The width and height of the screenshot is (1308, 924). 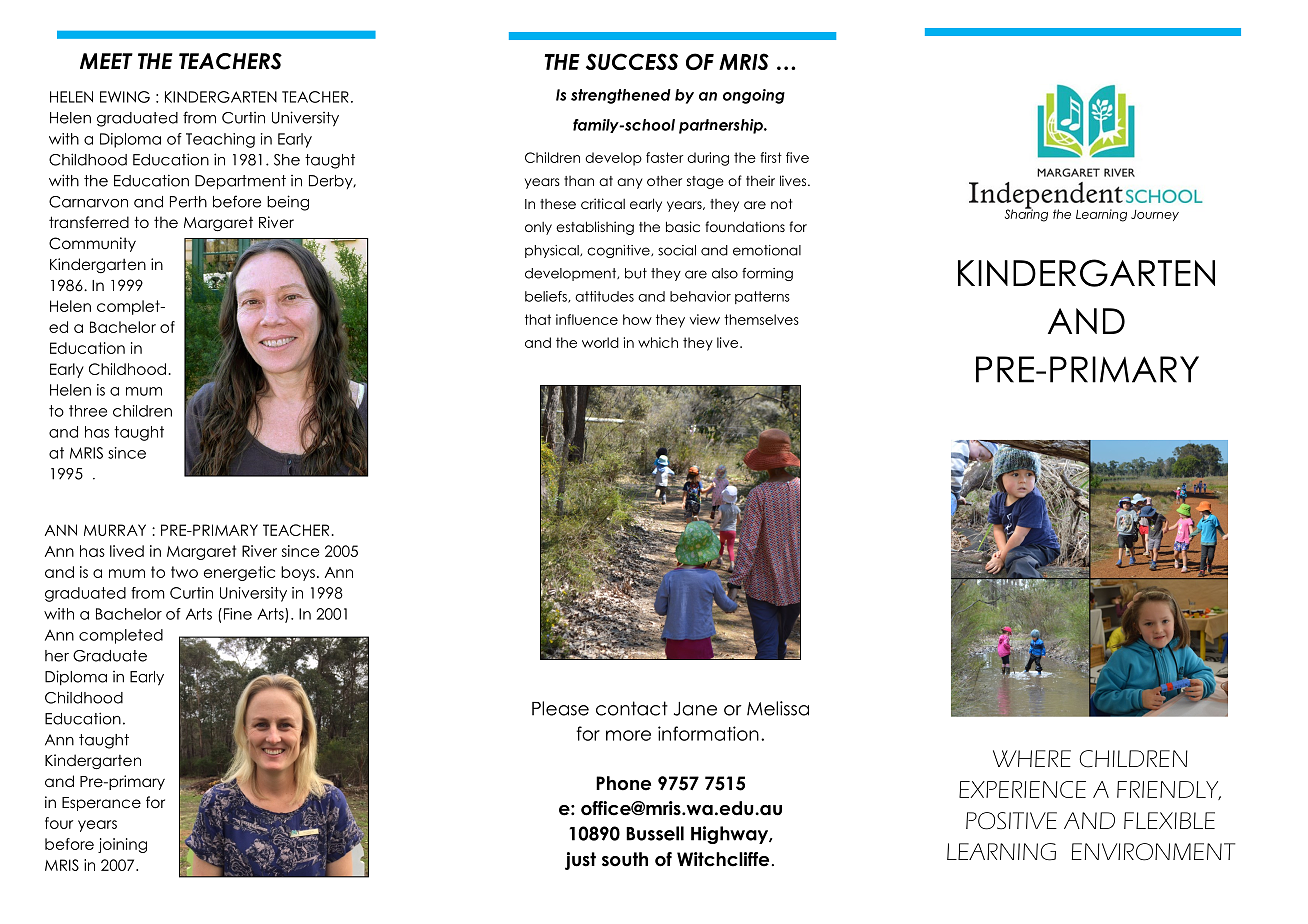 What do you see at coordinates (625, 859) in the screenshot?
I see `south` at bounding box center [625, 859].
